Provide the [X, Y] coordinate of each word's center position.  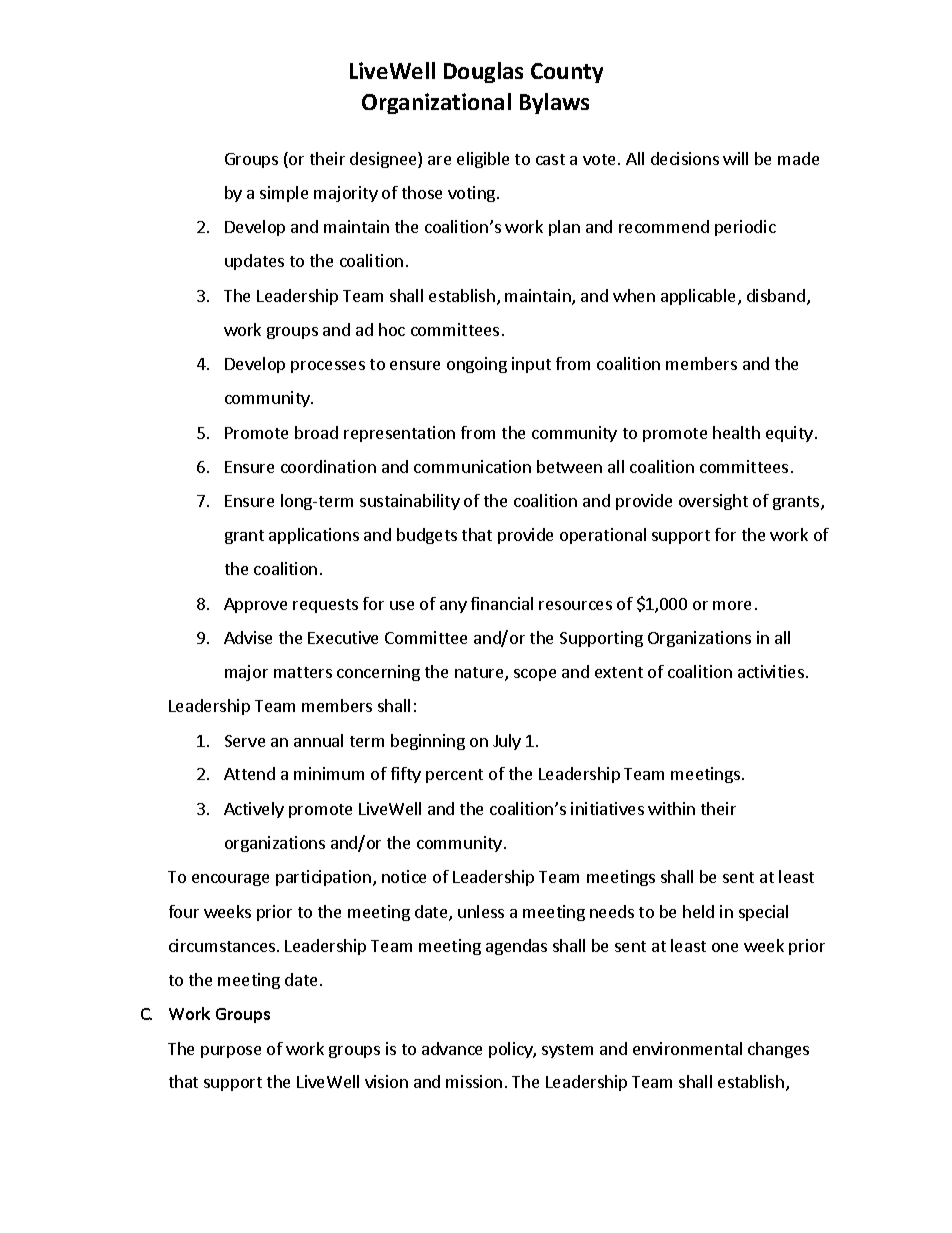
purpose [231, 1052]
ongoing [477, 365]
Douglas [483, 72]
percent [454, 776]
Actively [254, 810]
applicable [700, 297]
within [671, 808]
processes [328, 367]
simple [284, 194]
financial [502, 603]
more [732, 605]
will [735, 158]
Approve [255, 605]
